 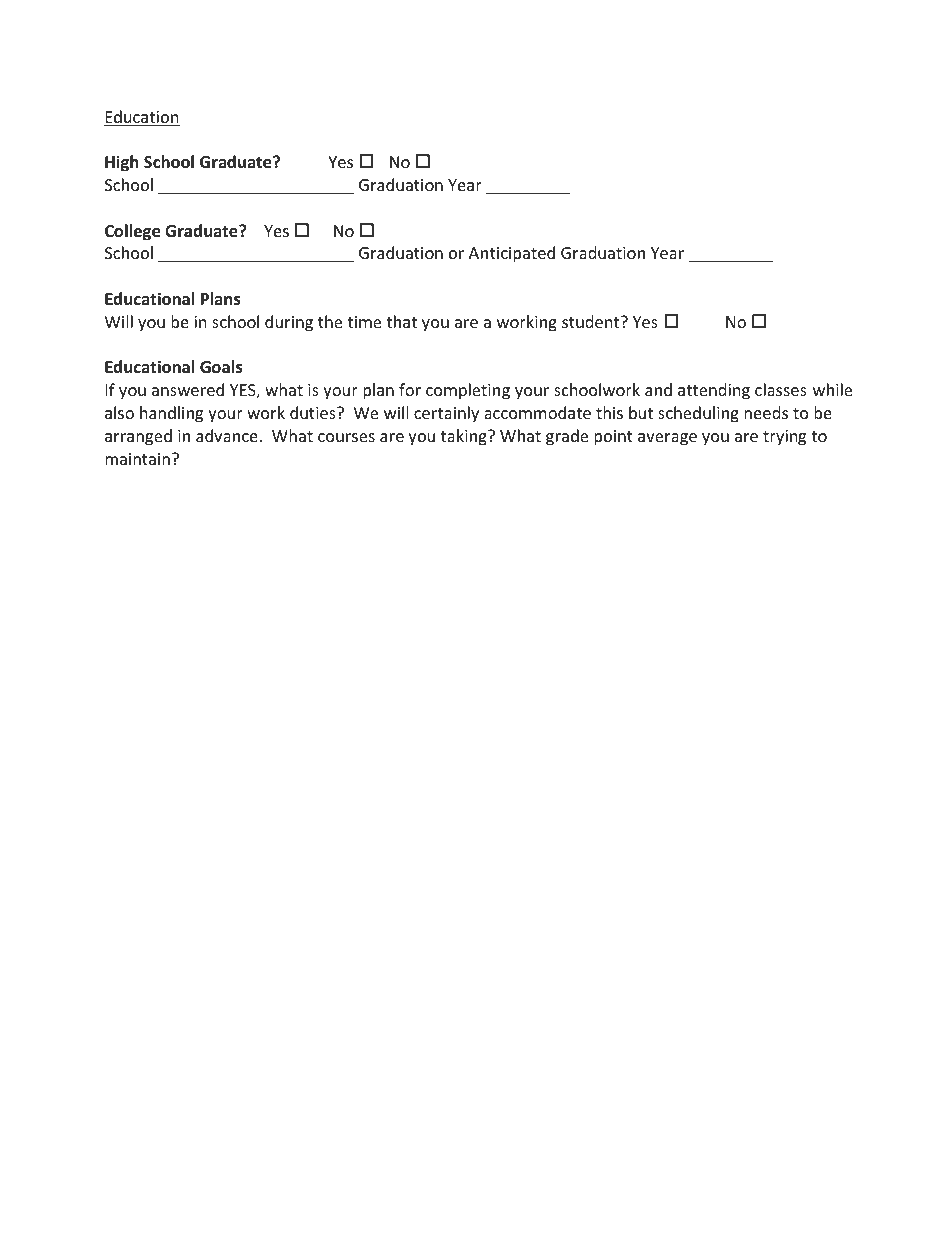 I want to click on High, so click(x=121, y=163).
